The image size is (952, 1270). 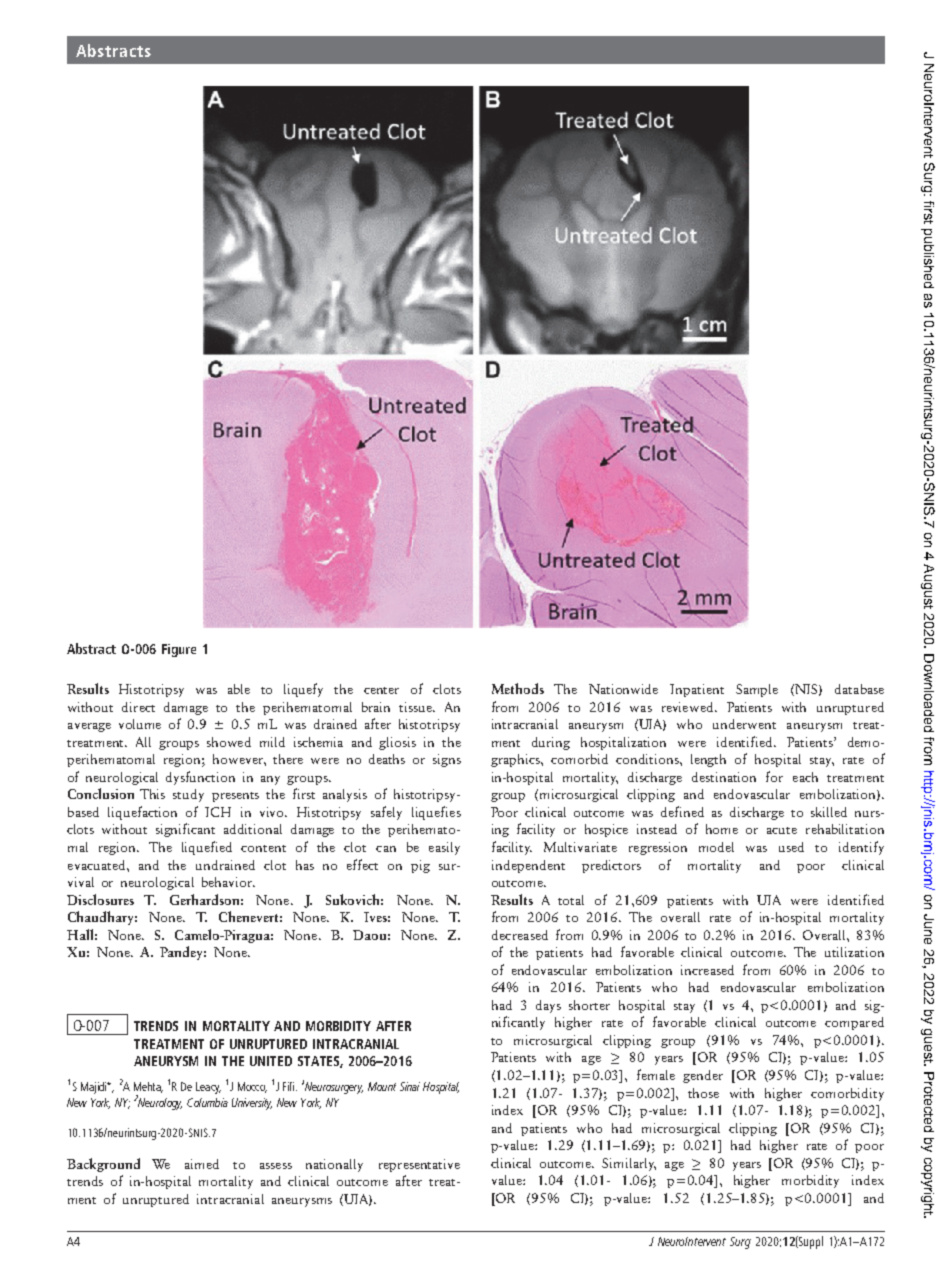 I want to click on aimed, so click(x=202, y=1164).
